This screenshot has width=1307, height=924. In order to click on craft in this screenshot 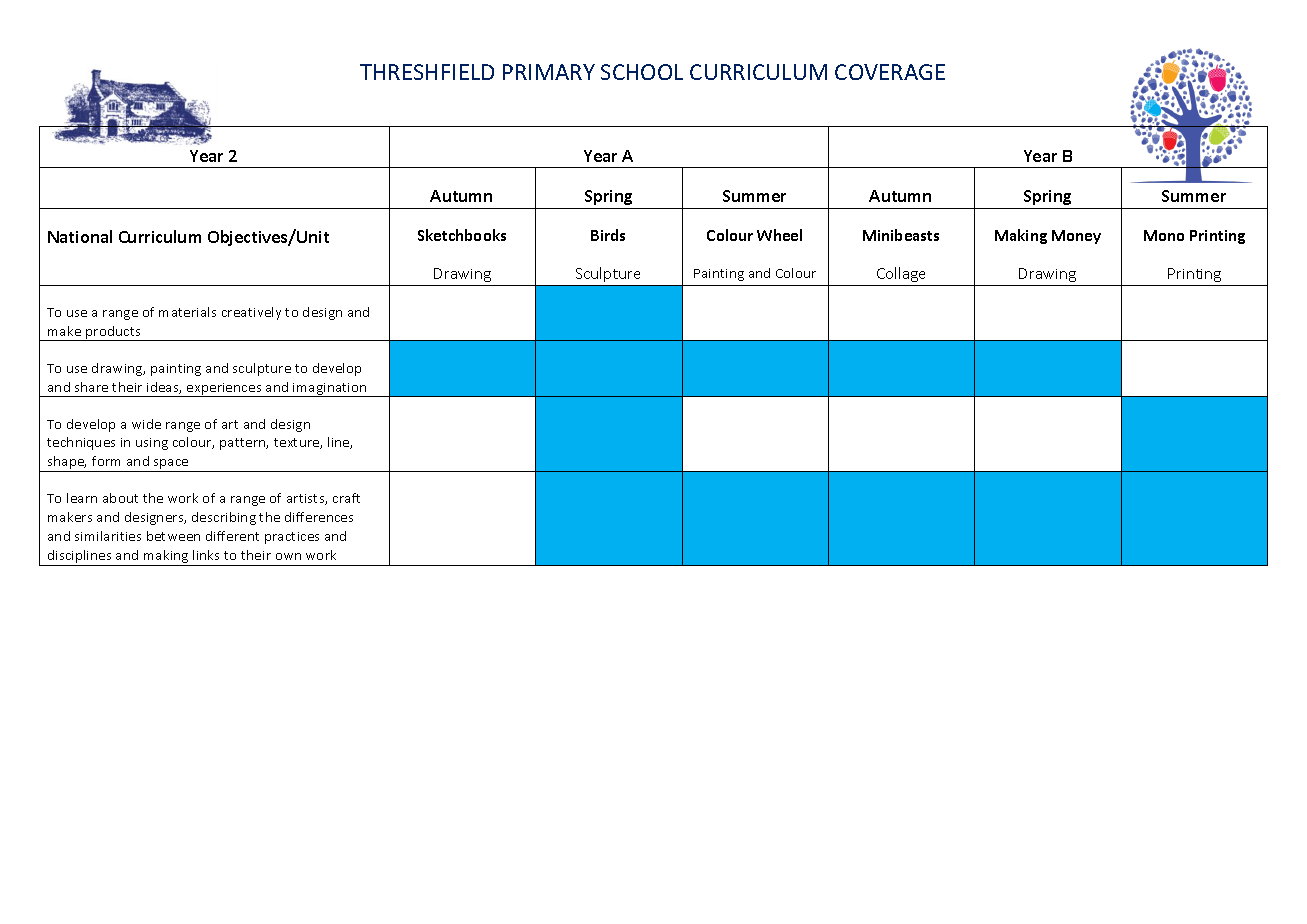, I will do `click(346, 498)`.
